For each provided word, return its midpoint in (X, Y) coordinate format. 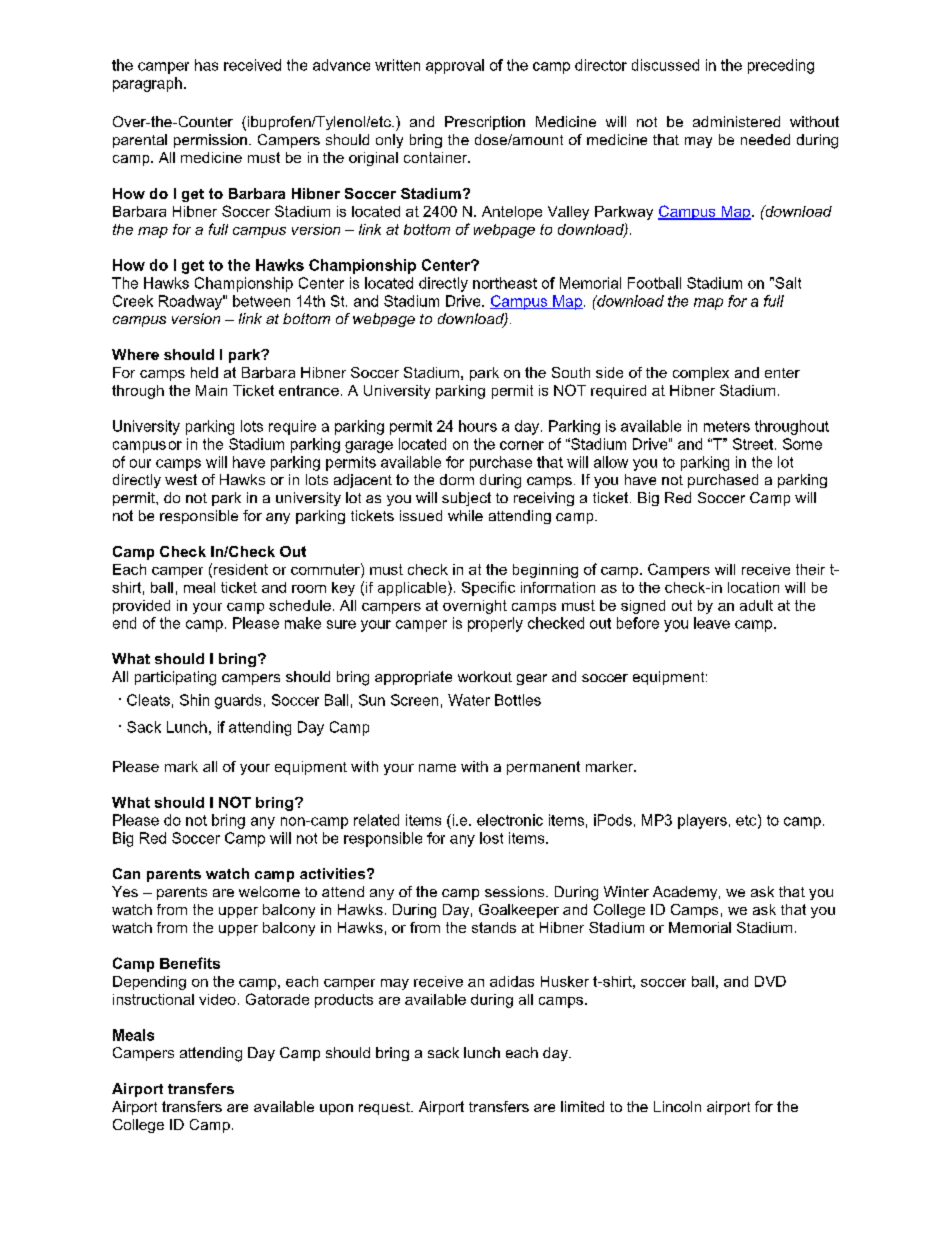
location (753, 587)
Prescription (485, 123)
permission (210, 141)
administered (736, 121)
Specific (488, 588)
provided (141, 607)
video (217, 999)
